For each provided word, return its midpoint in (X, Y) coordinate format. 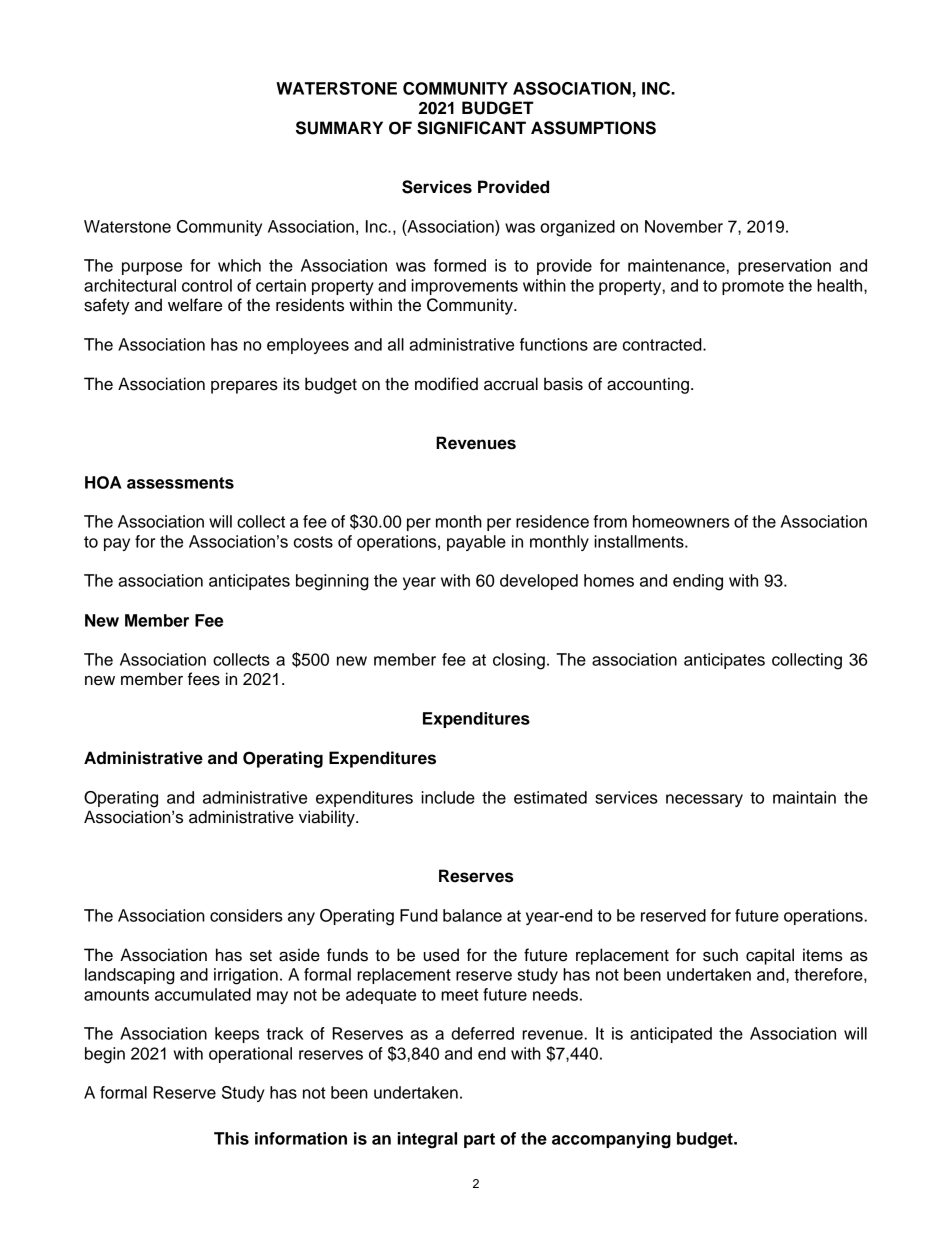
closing (519, 661)
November (684, 226)
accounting (648, 385)
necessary (704, 800)
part (479, 1140)
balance (472, 915)
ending (698, 582)
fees (204, 679)
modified (446, 384)
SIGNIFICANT (471, 128)
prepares (244, 387)
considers (246, 915)
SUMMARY (339, 128)
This (231, 1138)
